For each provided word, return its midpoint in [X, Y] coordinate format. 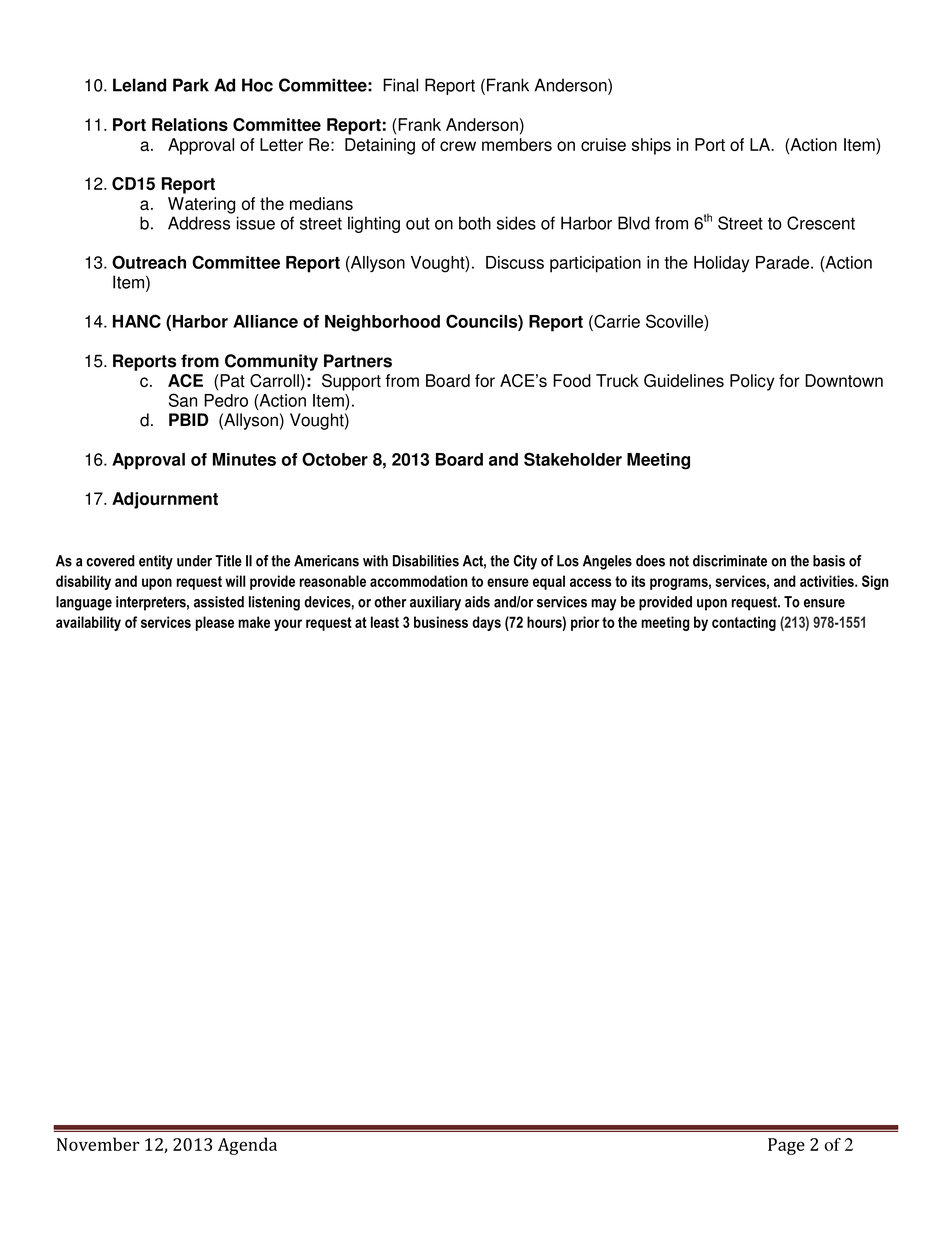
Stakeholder [573, 459]
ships [651, 146]
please [215, 623]
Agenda [247, 1146]
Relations [190, 124]
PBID [188, 419]
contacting [744, 623]
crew [458, 146]
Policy [752, 382]
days [486, 623]
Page [786, 1146]
